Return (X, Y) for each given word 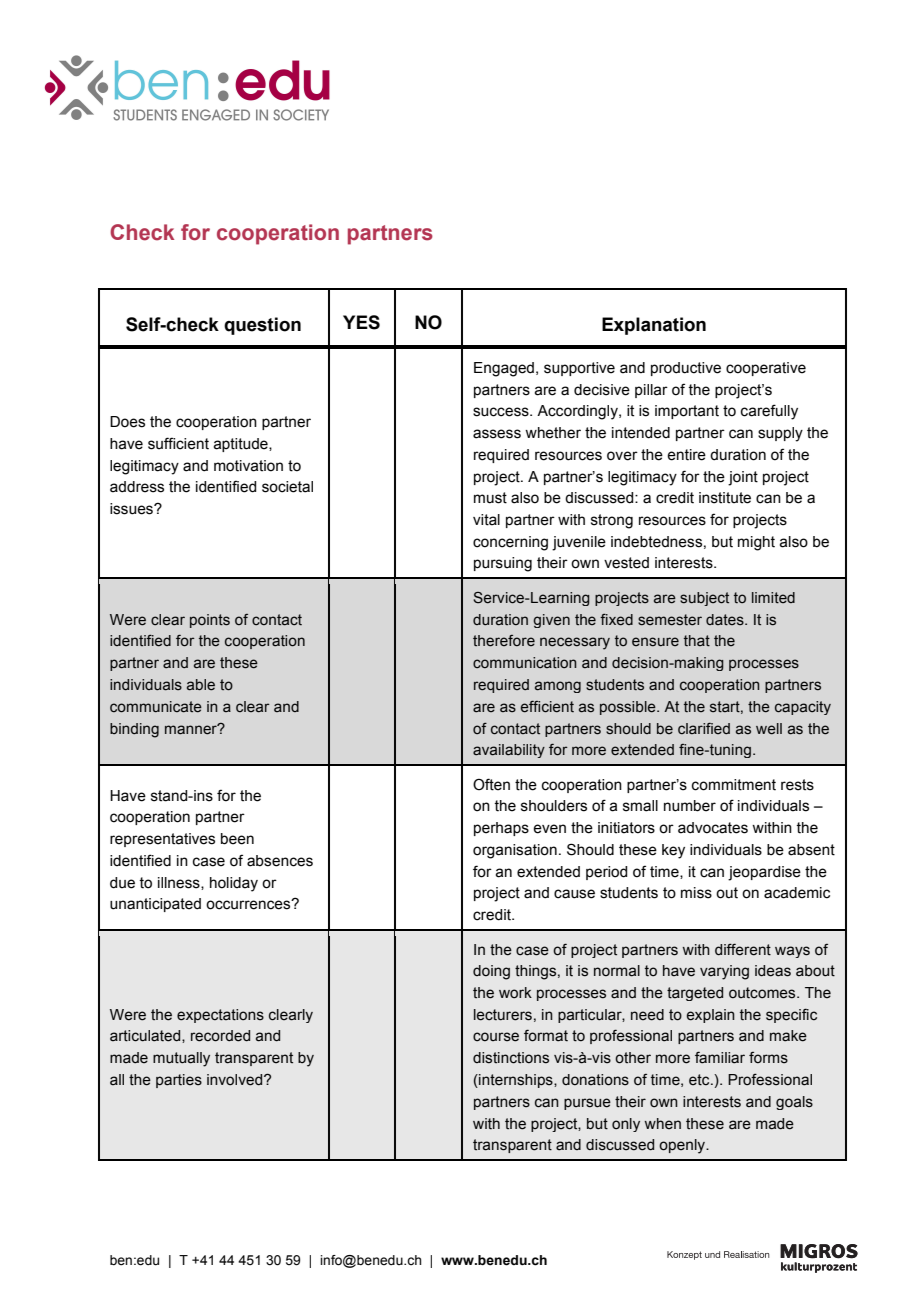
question (262, 326)
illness (180, 883)
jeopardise (764, 873)
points (210, 621)
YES (361, 322)
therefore (504, 641)
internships (516, 1081)
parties (179, 1081)
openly (683, 1146)
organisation (515, 851)
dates (726, 620)
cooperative (766, 369)
